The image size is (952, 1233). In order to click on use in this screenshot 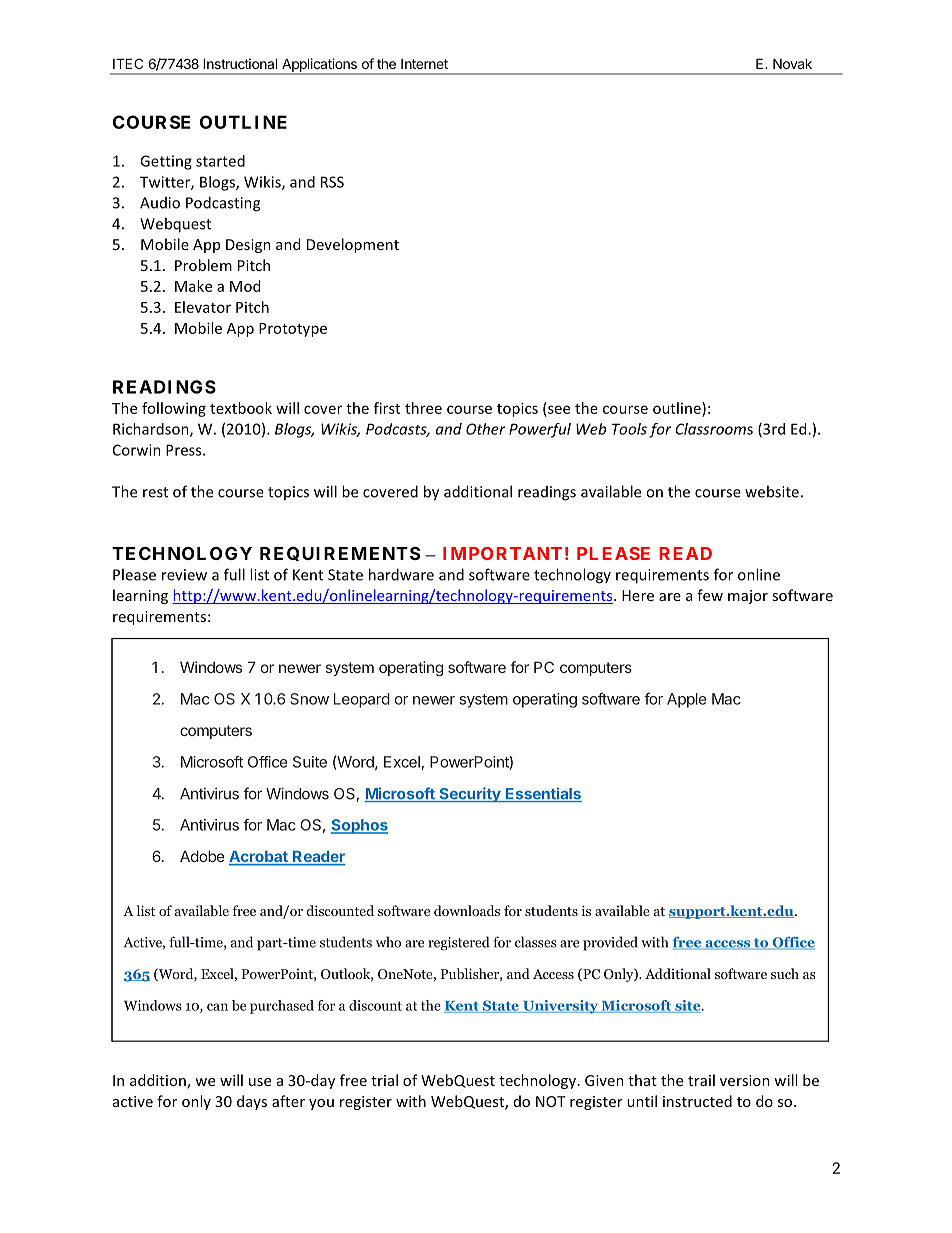, I will do `click(260, 1082)`.
